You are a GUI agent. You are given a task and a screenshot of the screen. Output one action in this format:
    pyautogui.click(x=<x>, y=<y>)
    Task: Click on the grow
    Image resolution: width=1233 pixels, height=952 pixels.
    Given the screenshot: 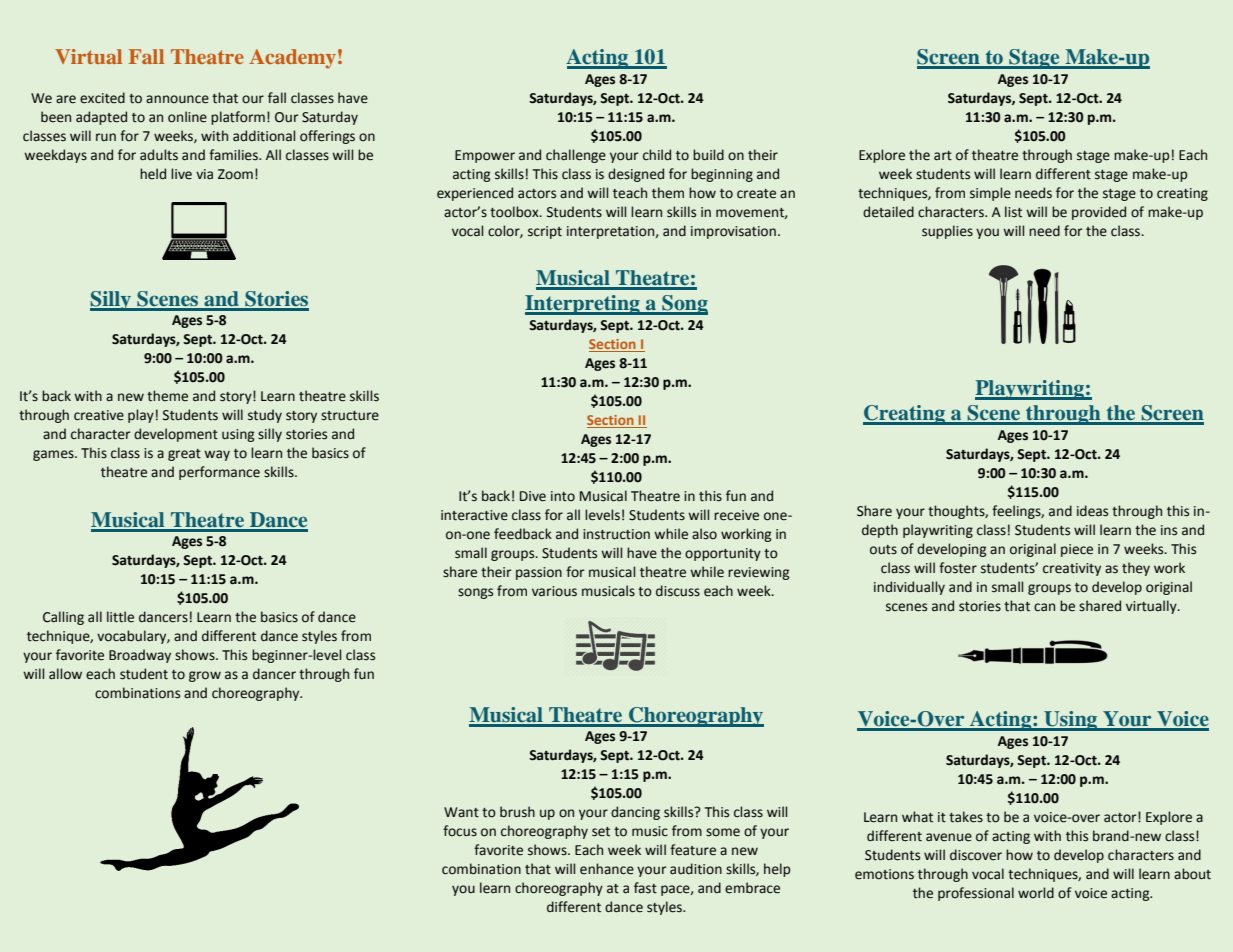 What is the action you would take?
    pyautogui.click(x=205, y=676)
